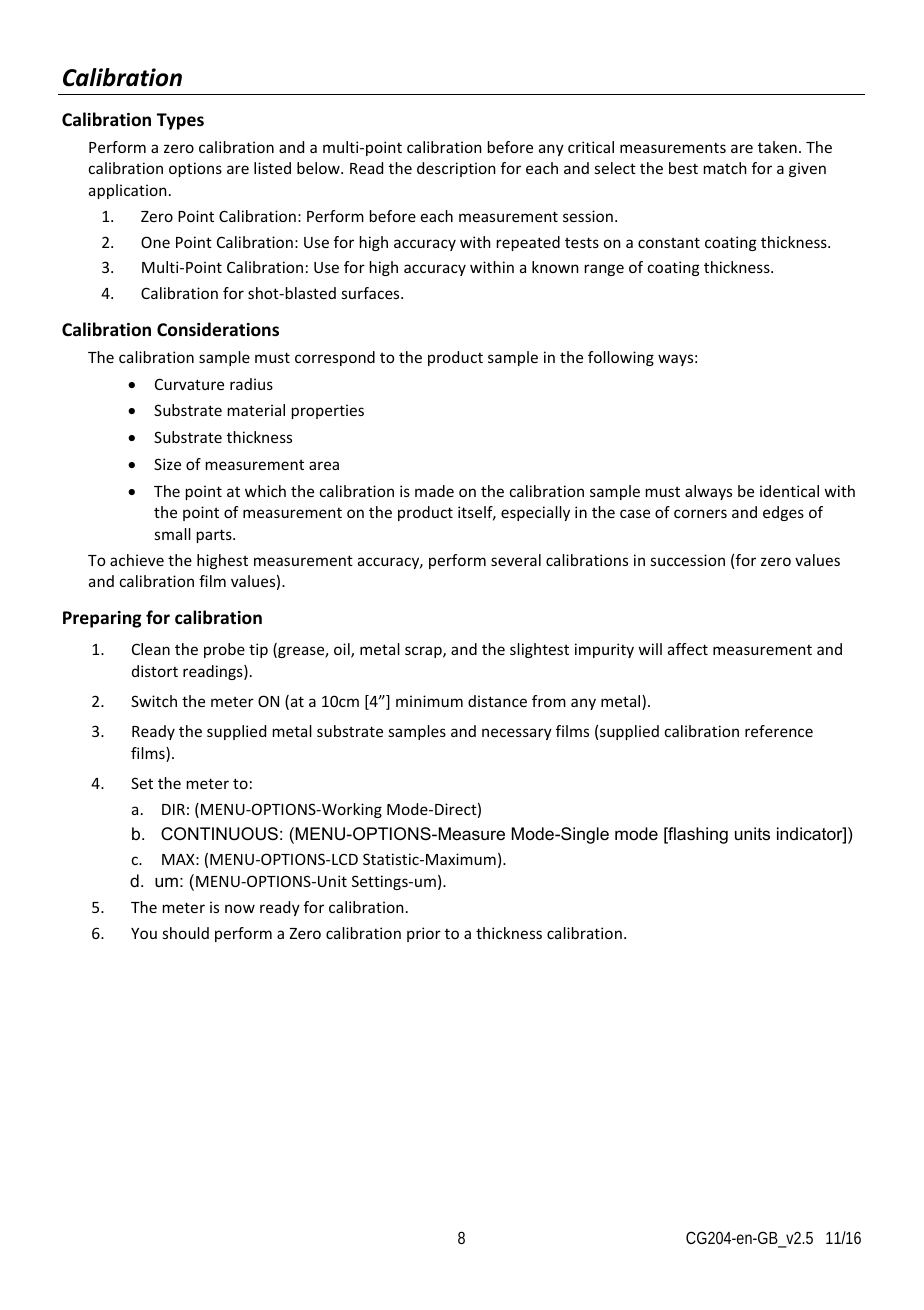  I want to click on following, so click(621, 358).
